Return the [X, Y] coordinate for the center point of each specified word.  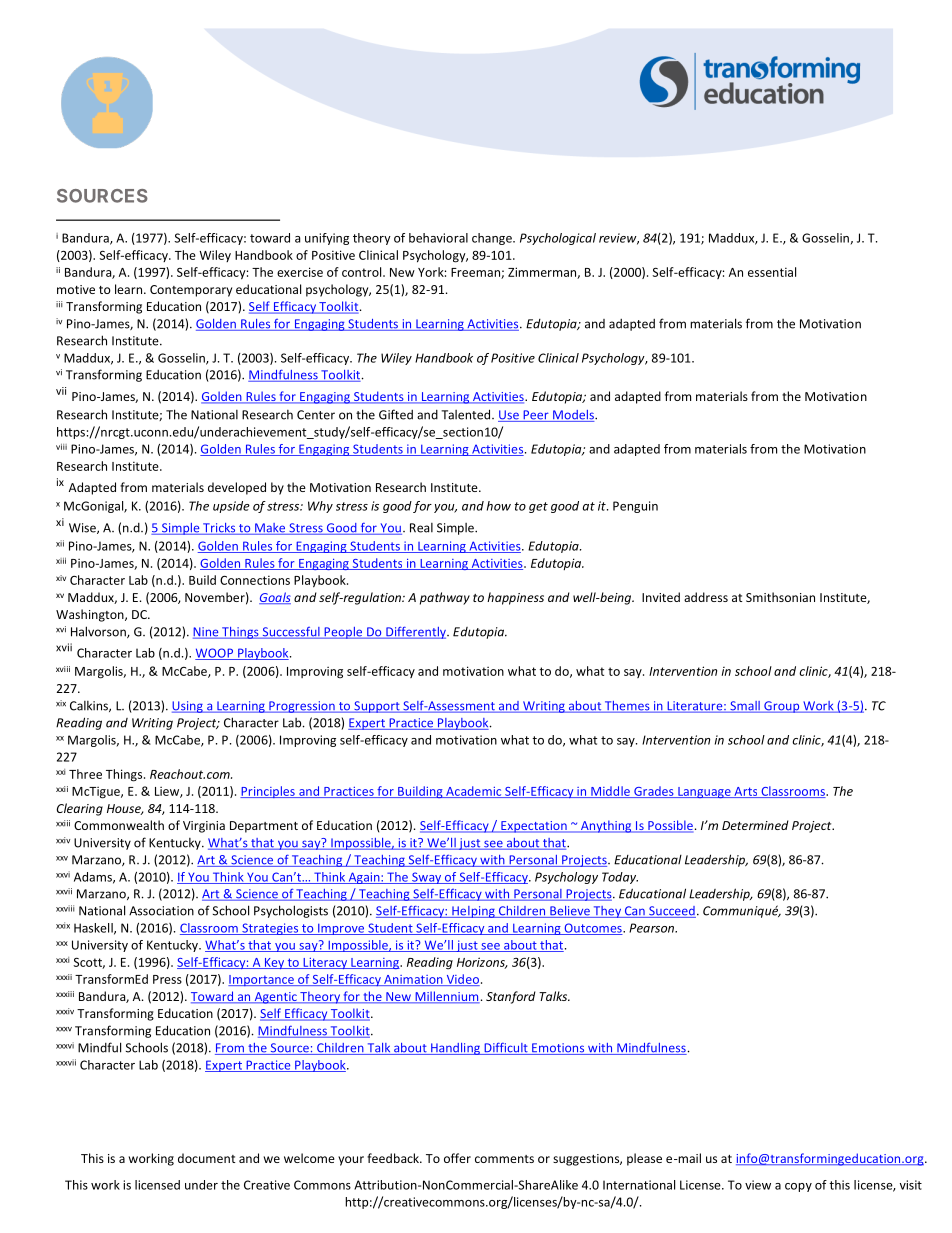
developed [237, 488]
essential [772, 272]
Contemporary [191, 291]
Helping [473, 912]
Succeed [671, 912]
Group [782, 707]
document [207, 1158]
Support [377, 707]
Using [188, 707]
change [493, 239]
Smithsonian [780, 597]
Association [161, 911]
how [499, 506]
